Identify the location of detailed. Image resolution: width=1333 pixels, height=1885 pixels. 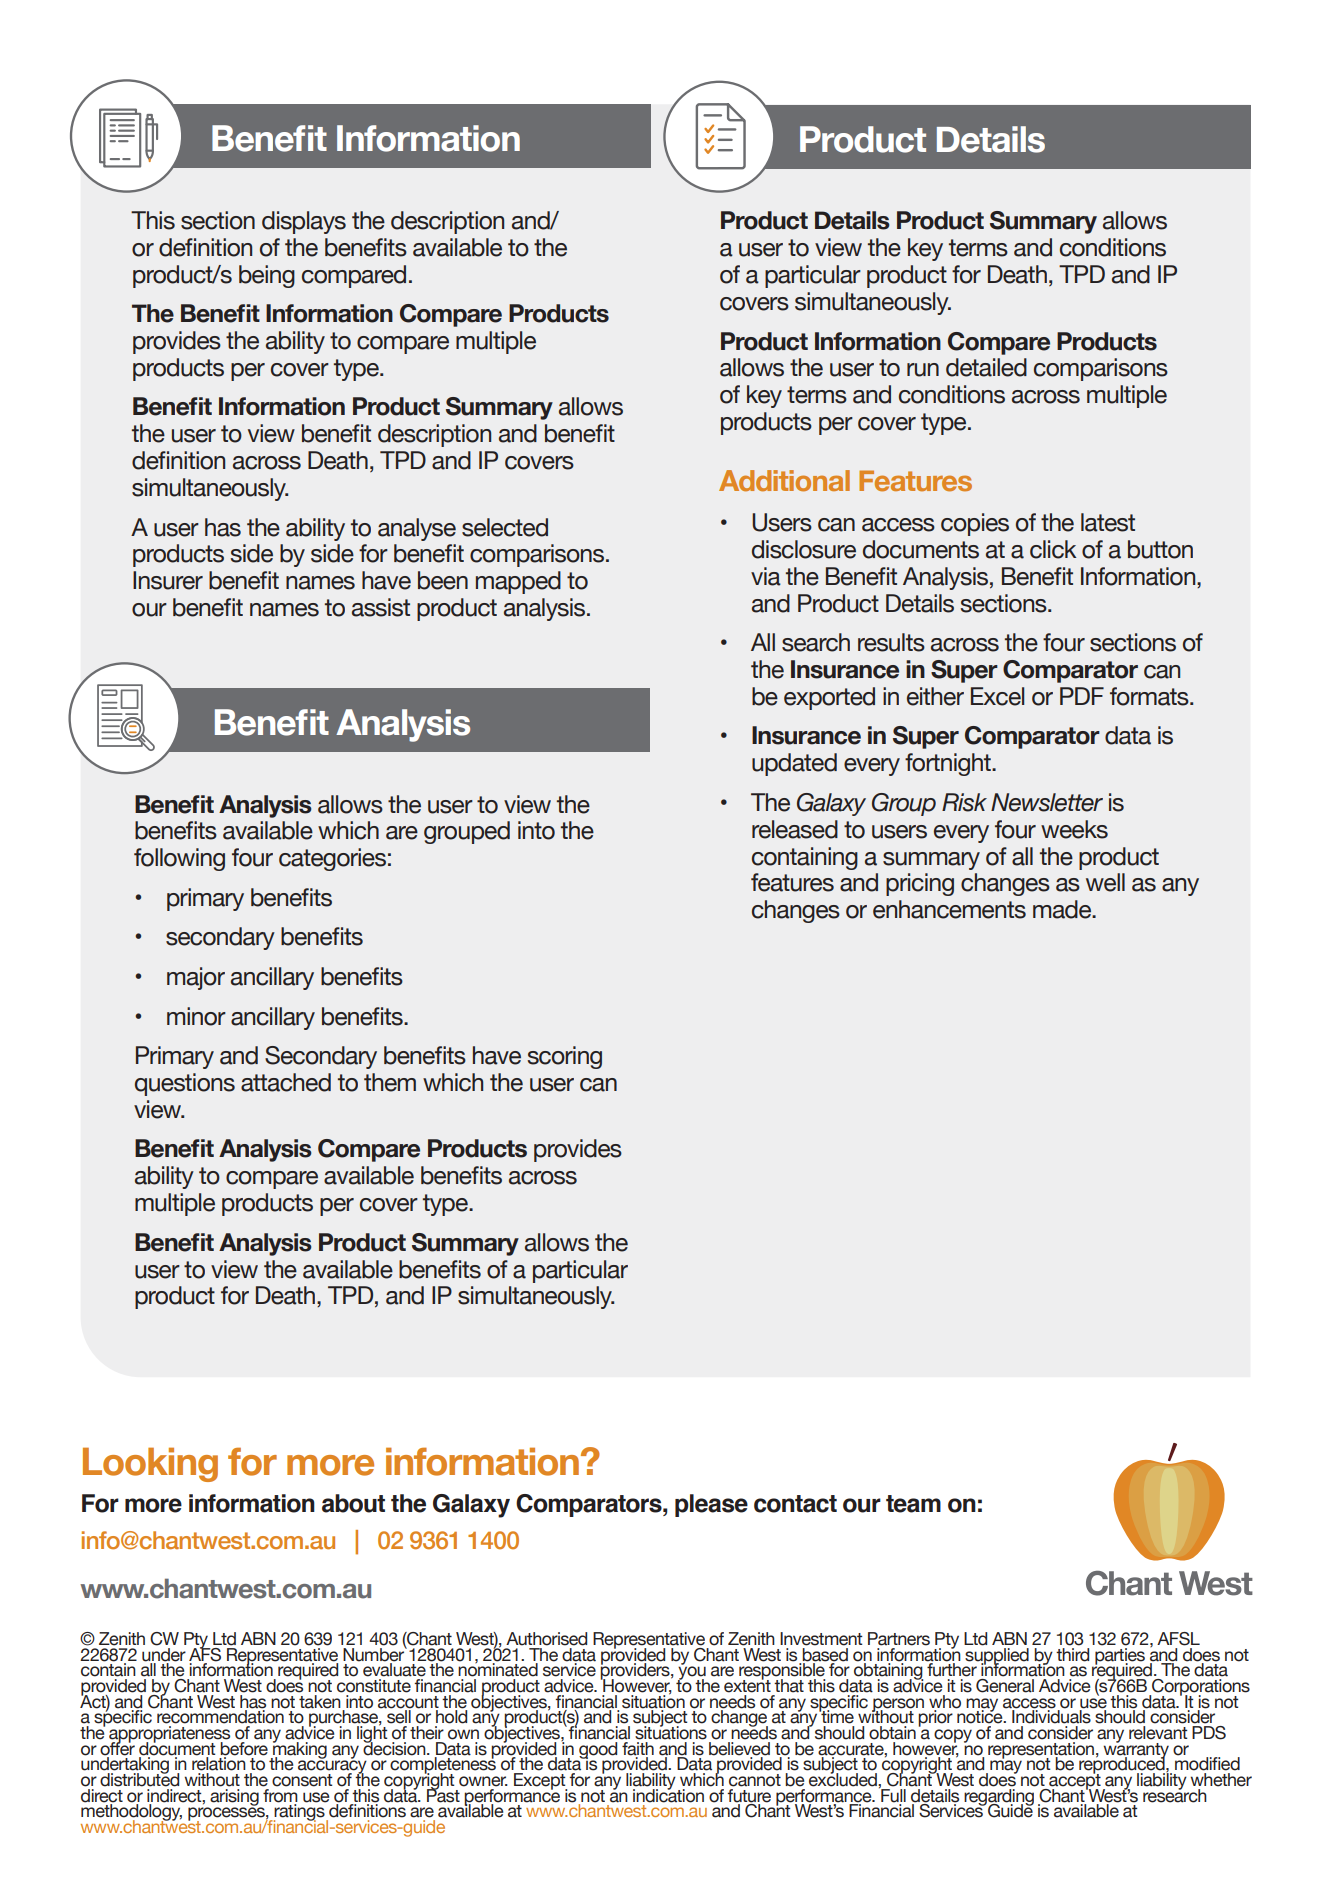
(986, 367).
